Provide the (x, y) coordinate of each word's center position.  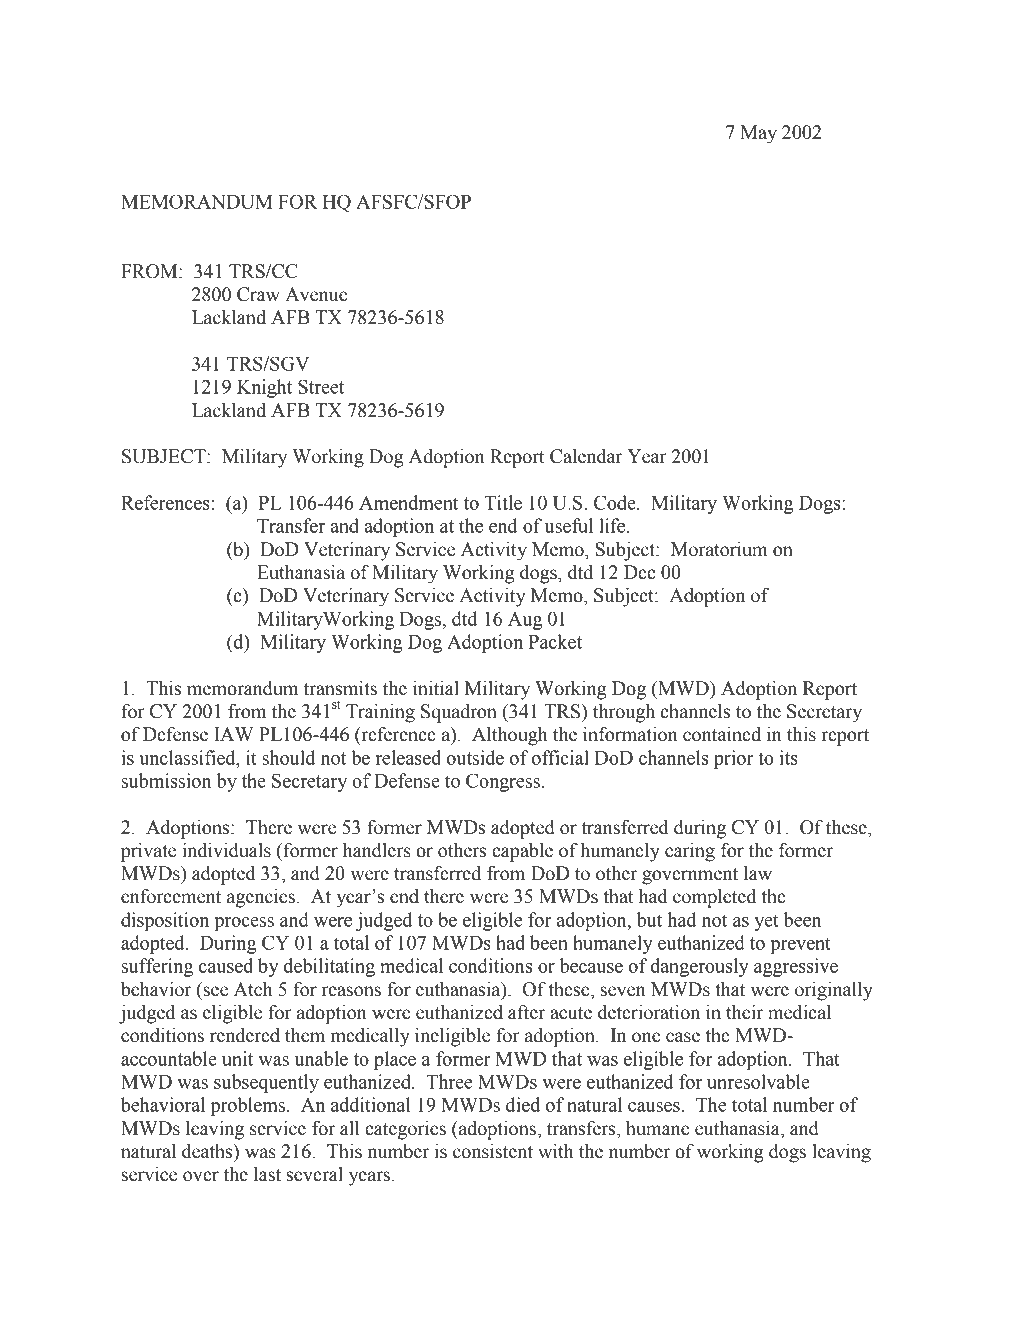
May (758, 134)
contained (722, 734)
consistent (493, 1151)
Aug (525, 621)
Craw (258, 294)
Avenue (316, 294)
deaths (208, 1151)
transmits (340, 688)
